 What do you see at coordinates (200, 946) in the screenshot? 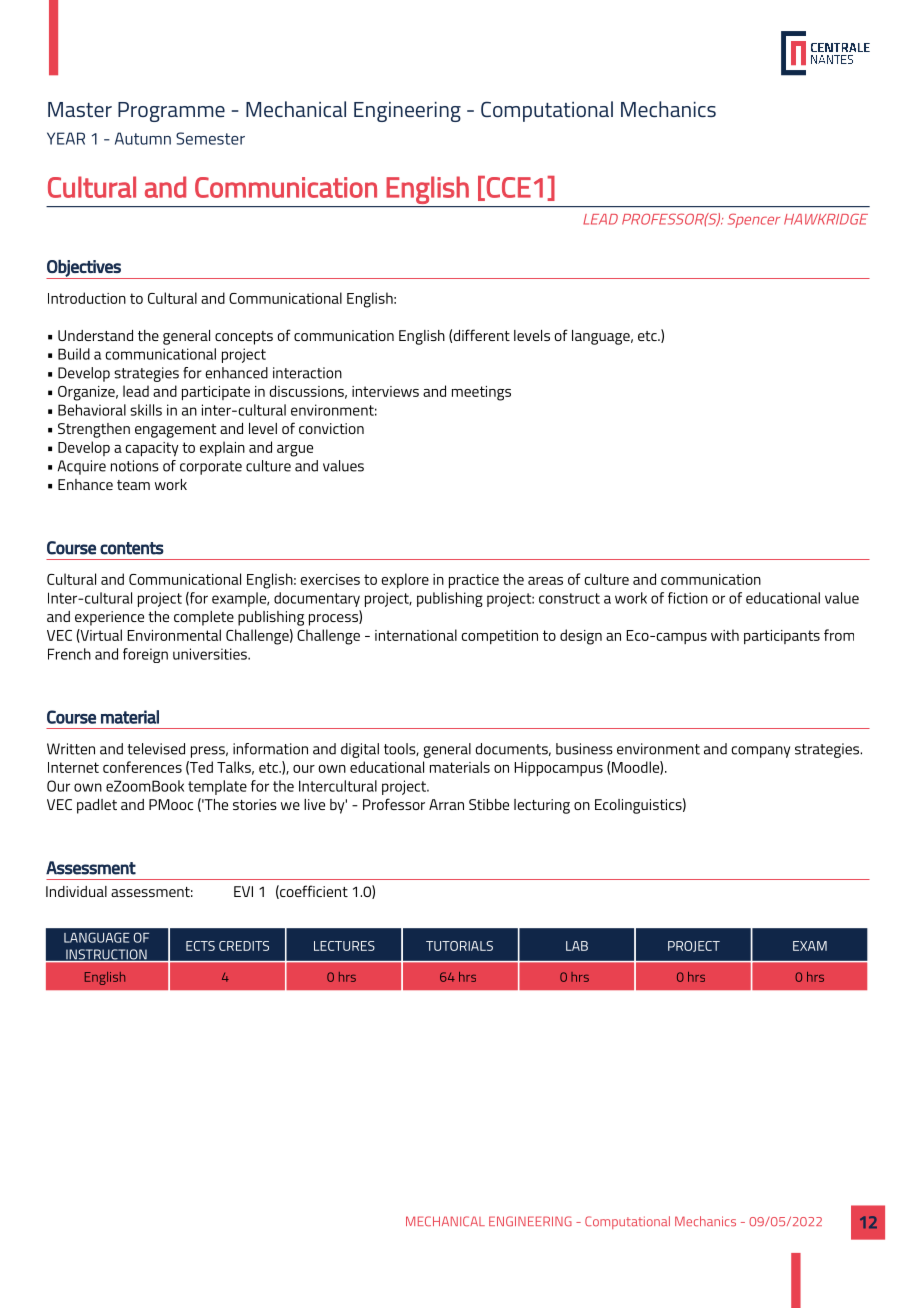
I see `ECTS` at bounding box center [200, 946].
